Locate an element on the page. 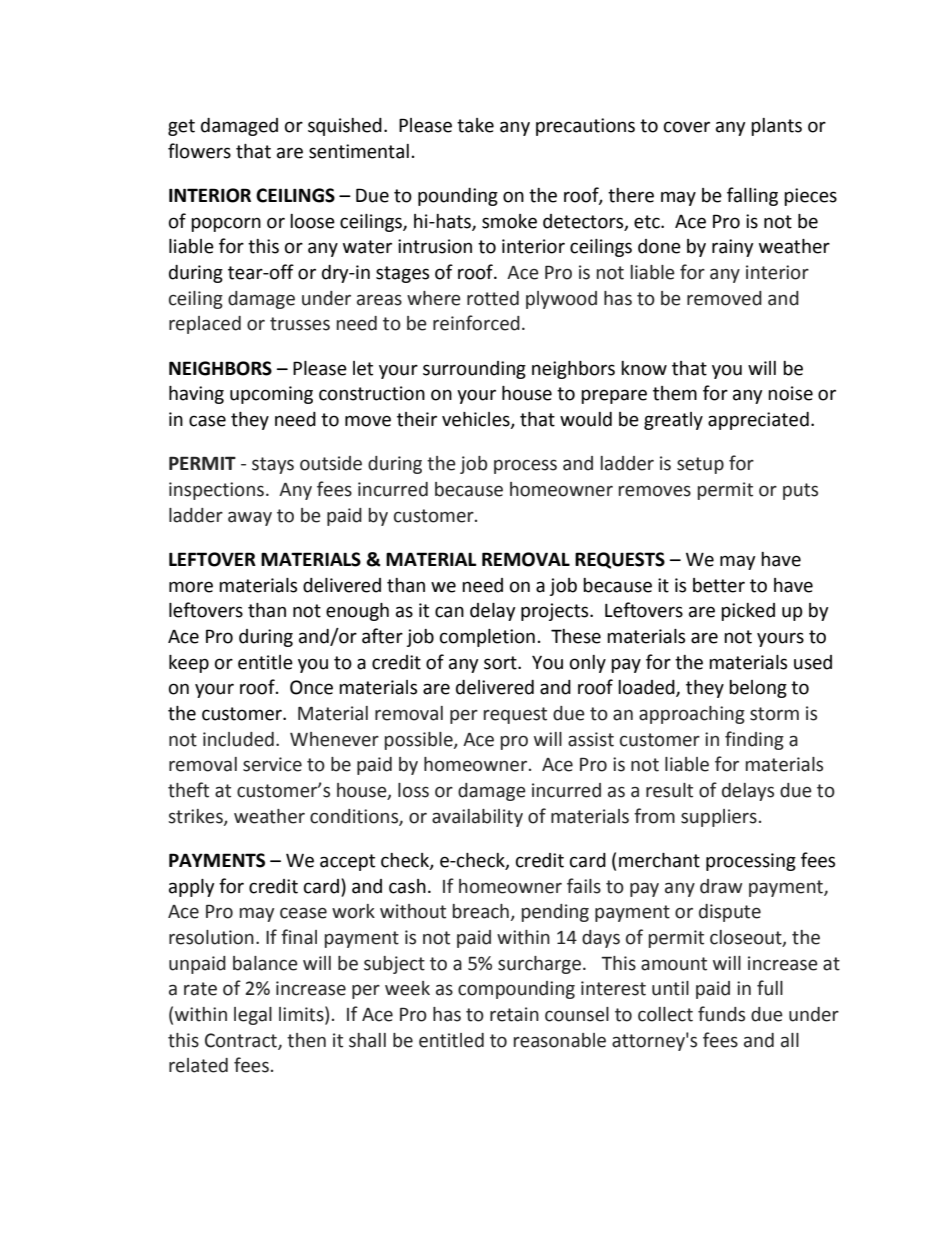  more is located at coordinates (191, 587).
